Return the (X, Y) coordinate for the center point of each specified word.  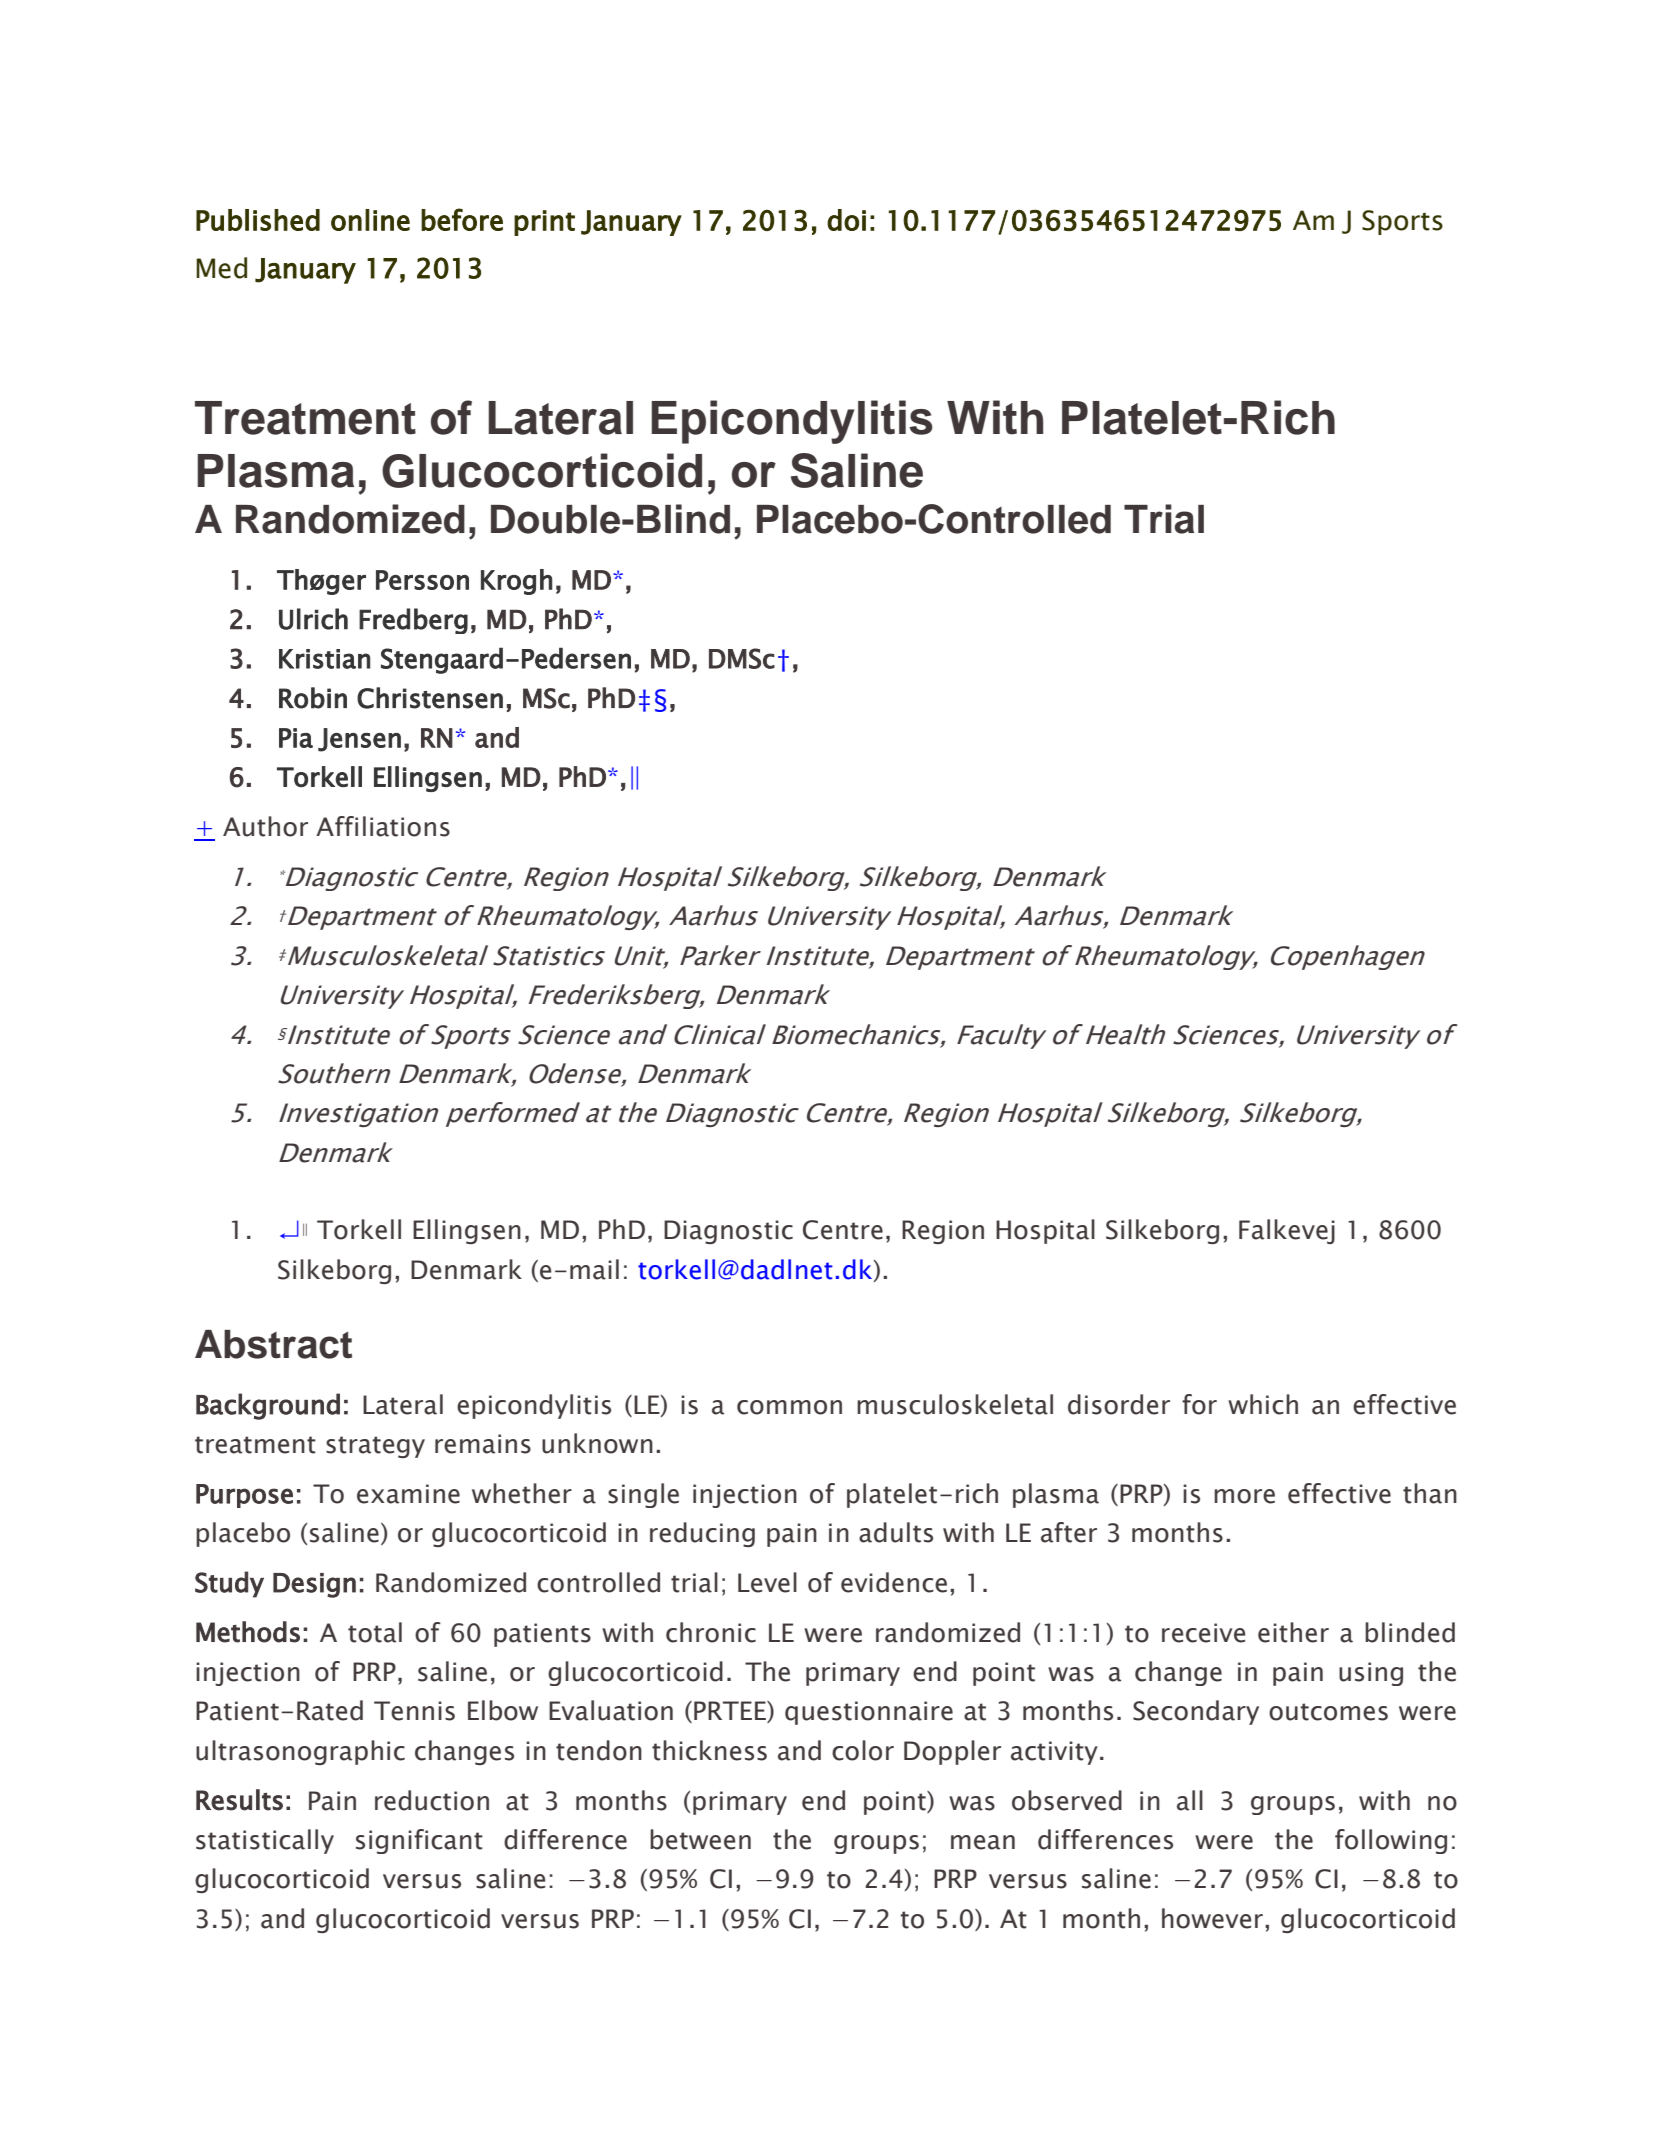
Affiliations (383, 826)
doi (846, 220)
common (789, 1407)
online (370, 220)
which (1263, 1404)
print (544, 223)
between (700, 1839)
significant (419, 1841)
